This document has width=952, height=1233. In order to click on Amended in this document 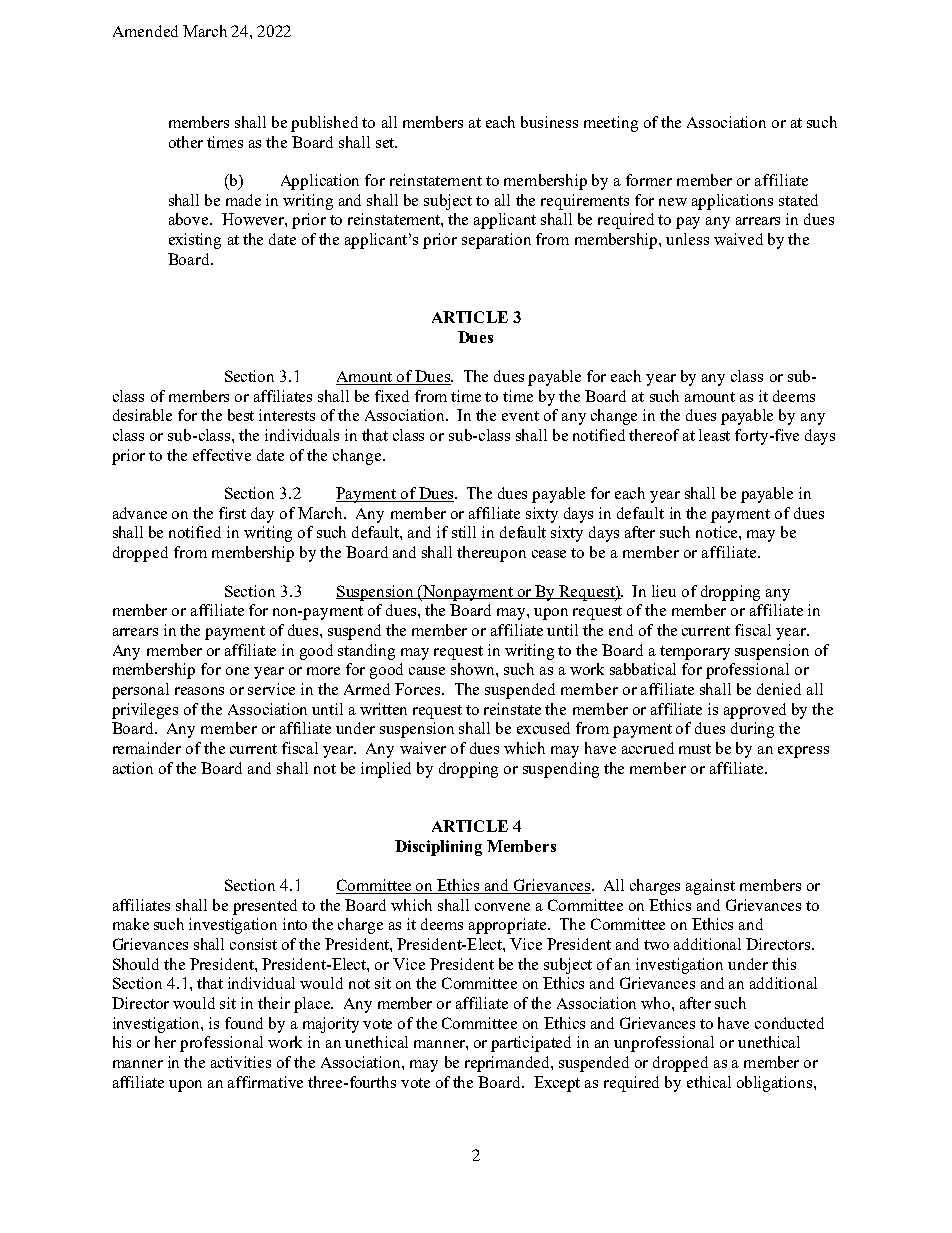, I will do `click(145, 31)`.
